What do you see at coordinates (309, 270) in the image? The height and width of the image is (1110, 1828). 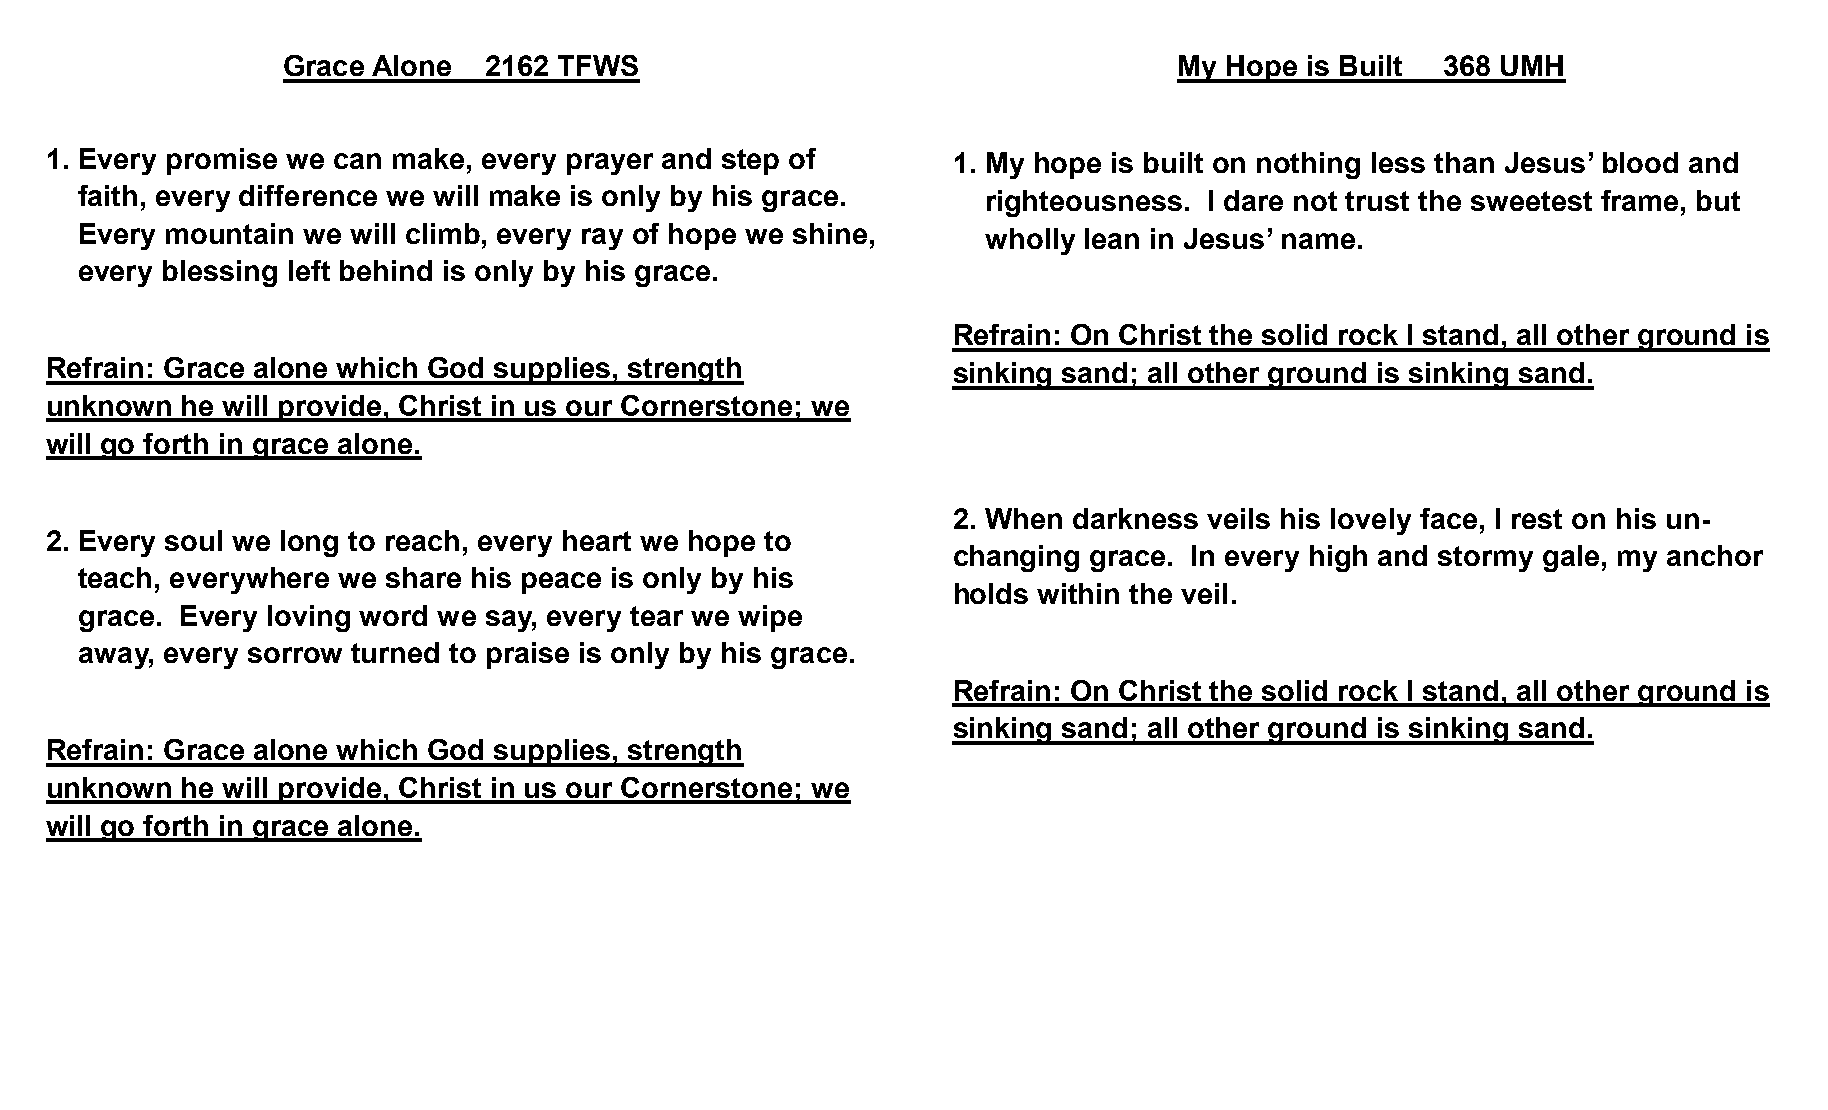 I see `left` at bounding box center [309, 270].
